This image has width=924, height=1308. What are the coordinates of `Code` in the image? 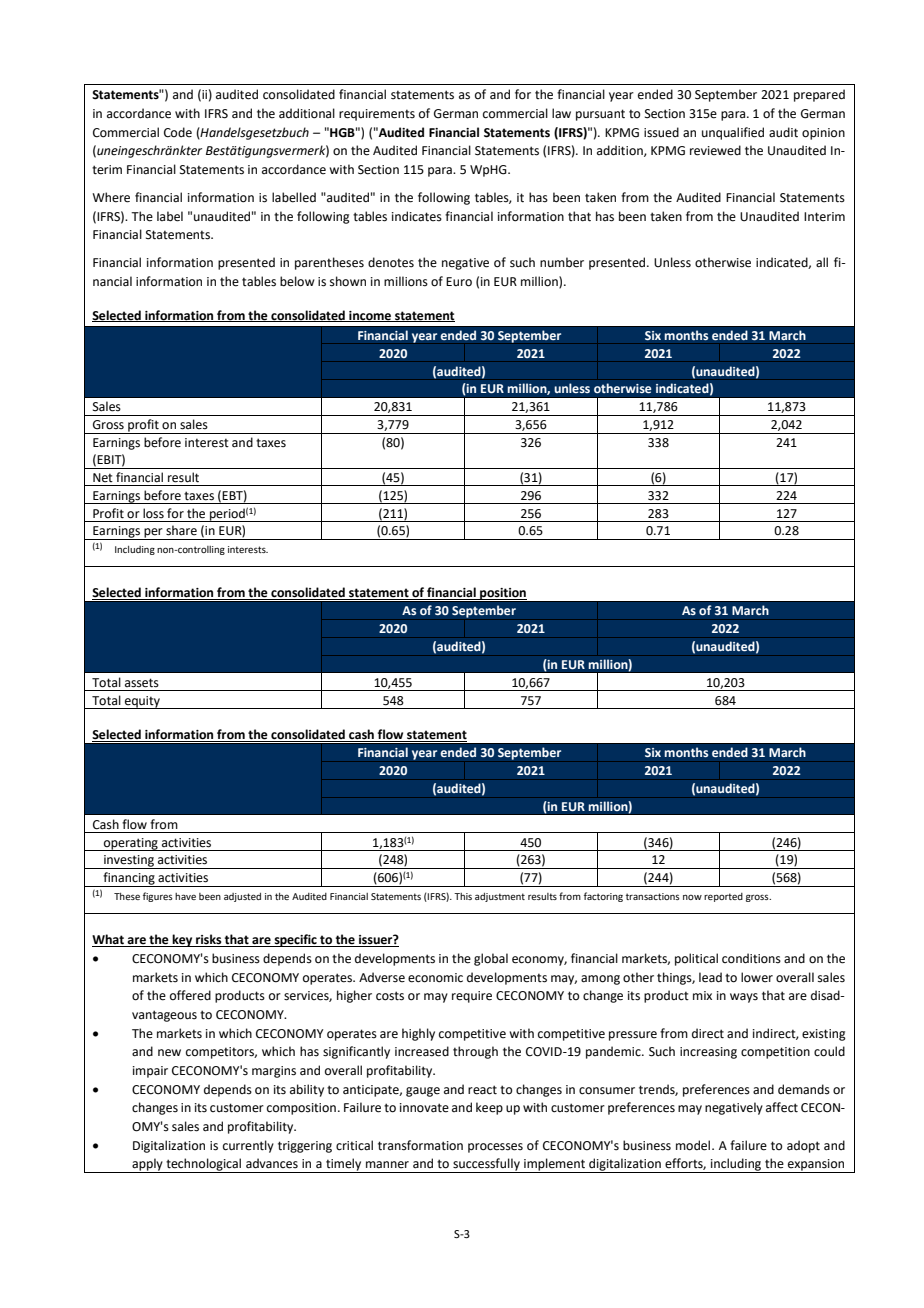 It's located at (178, 132).
